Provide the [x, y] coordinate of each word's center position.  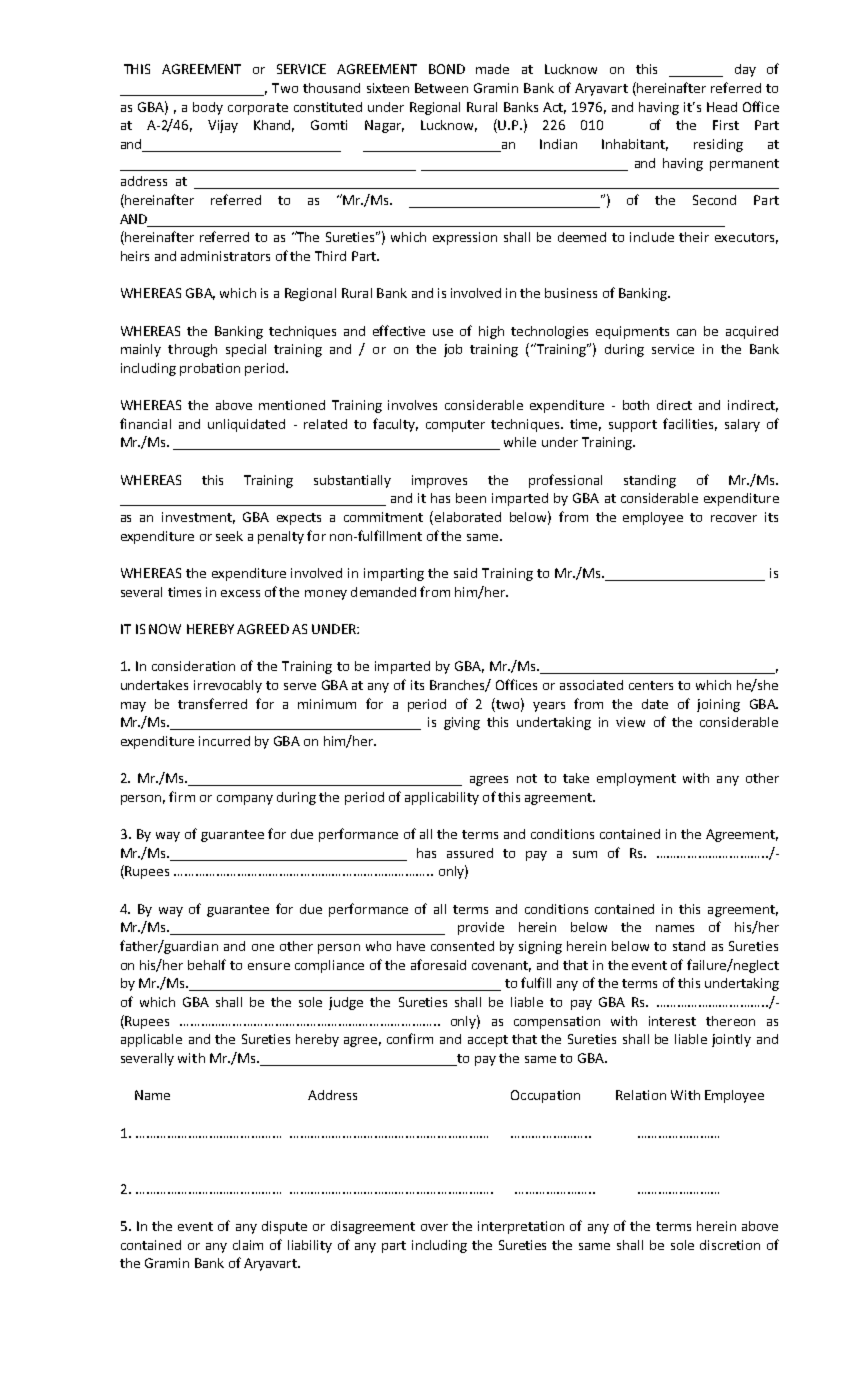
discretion [730, 1245]
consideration [193, 666]
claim [248, 1245]
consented [462, 946]
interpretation [521, 1227]
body [208, 108]
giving [462, 723]
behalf [207, 964]
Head [722, 107]
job [453, 350]
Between [441, 88]
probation [210, 369]
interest [672, 1021]
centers [651, 685]
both [636, 405]
